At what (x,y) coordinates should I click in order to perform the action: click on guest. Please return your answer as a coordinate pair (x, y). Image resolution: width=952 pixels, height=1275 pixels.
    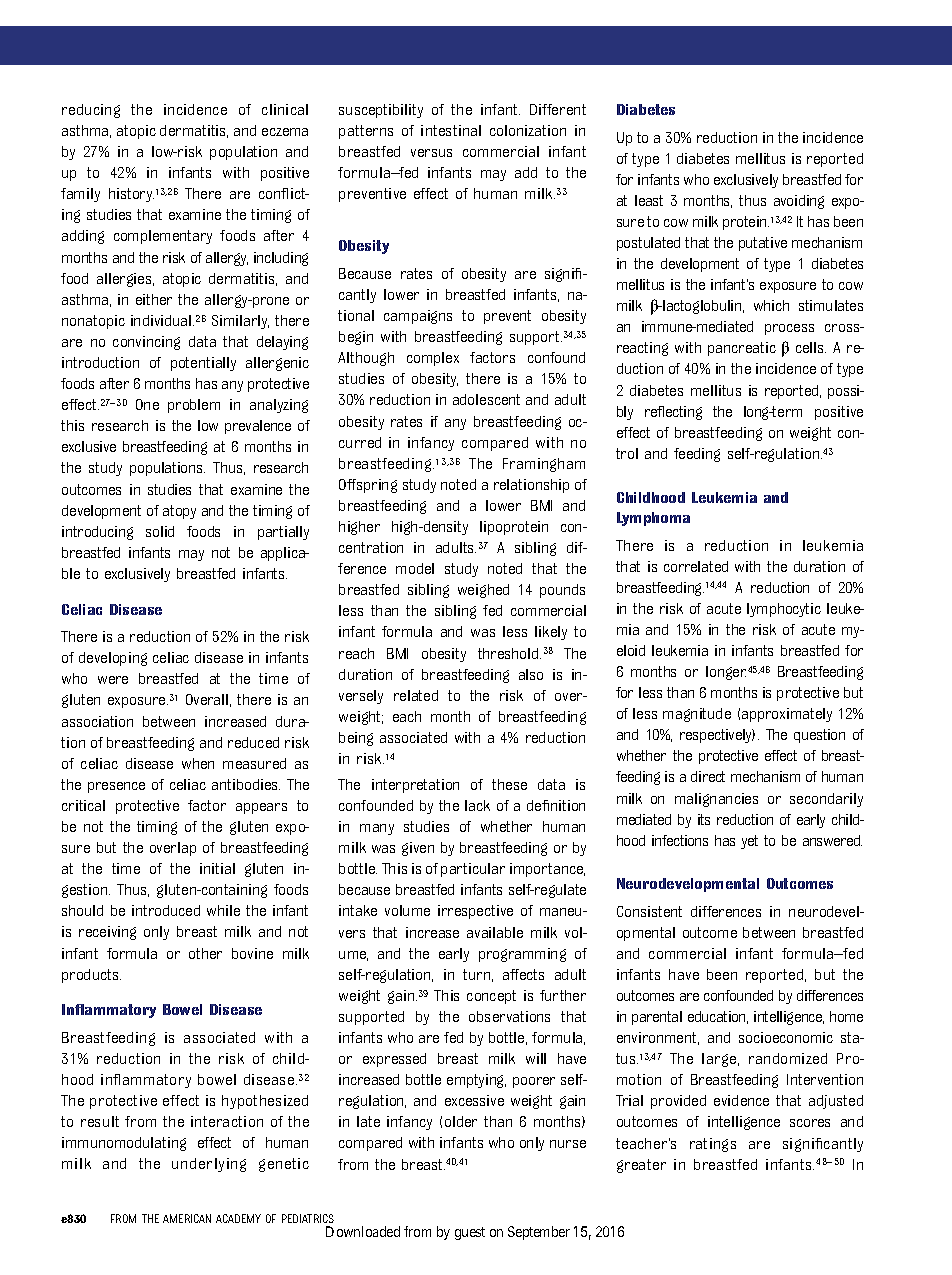
    Looking at the image, I should click on (470, 1233).
